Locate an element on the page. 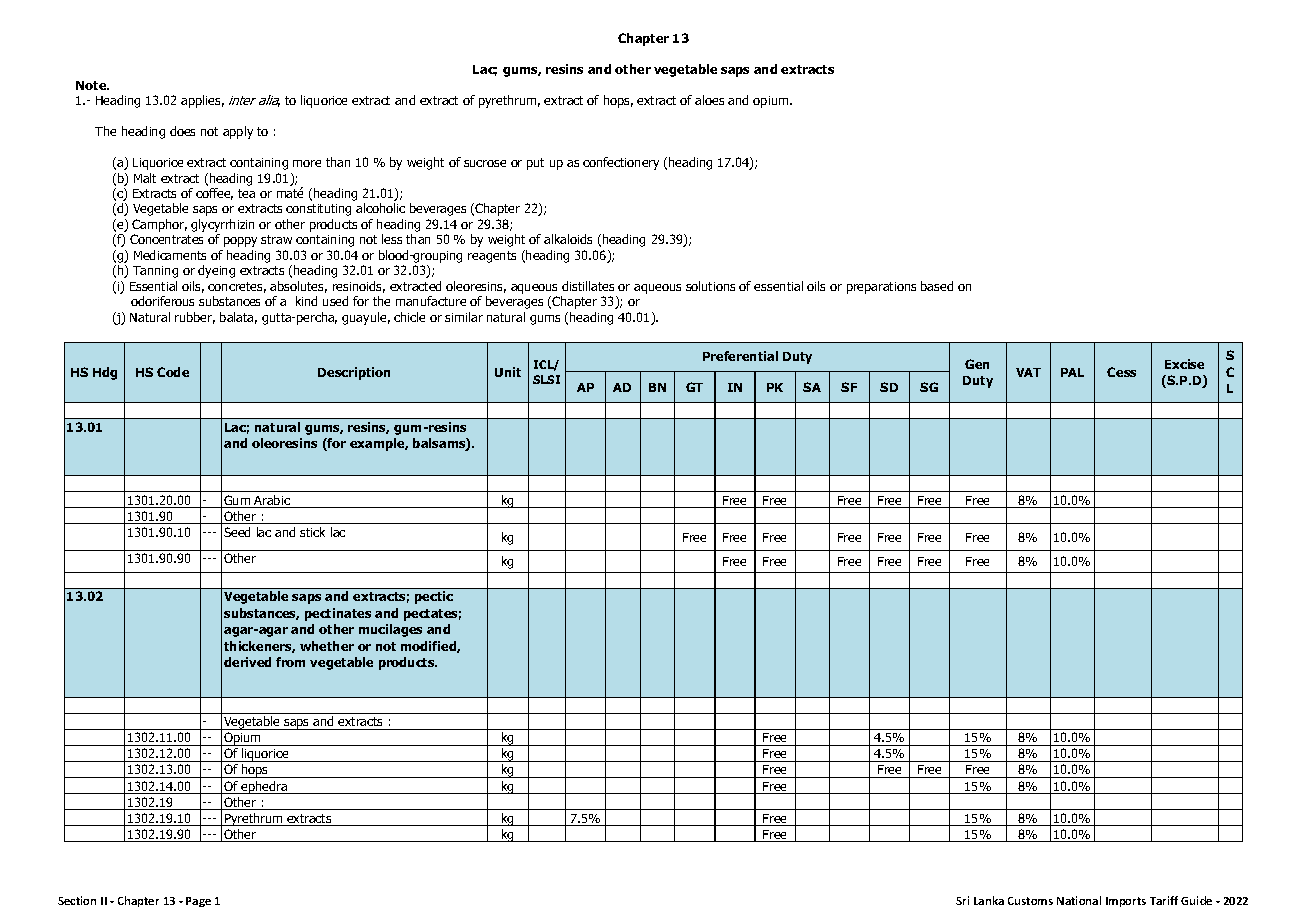 This page has width=1308, height=924. derived is located at coordinates (247, 662).
